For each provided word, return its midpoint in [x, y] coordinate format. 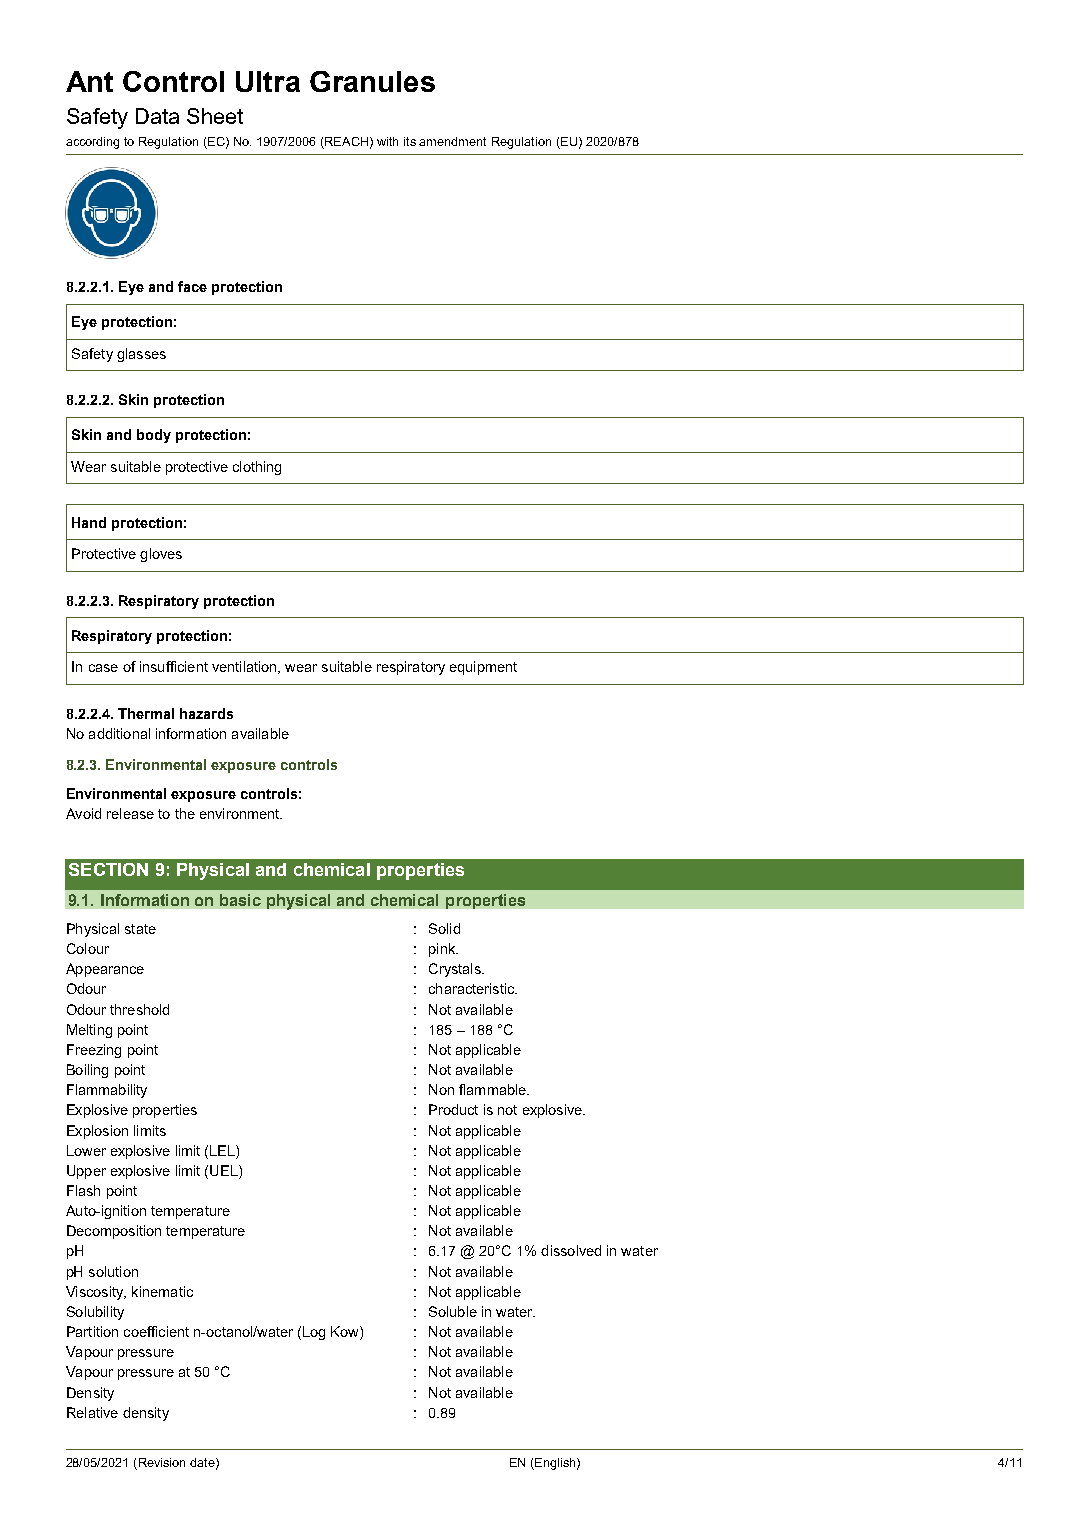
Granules [372, 81]
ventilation [245, 667]
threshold [139, 1009]
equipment [483, 668]
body [154, 436]
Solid [444, 928]
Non [441, 1089]
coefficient [156, 1331]
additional [119, 733]
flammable [493, 1089]
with [387, 141]
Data [157, 116]
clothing [257, 468]
